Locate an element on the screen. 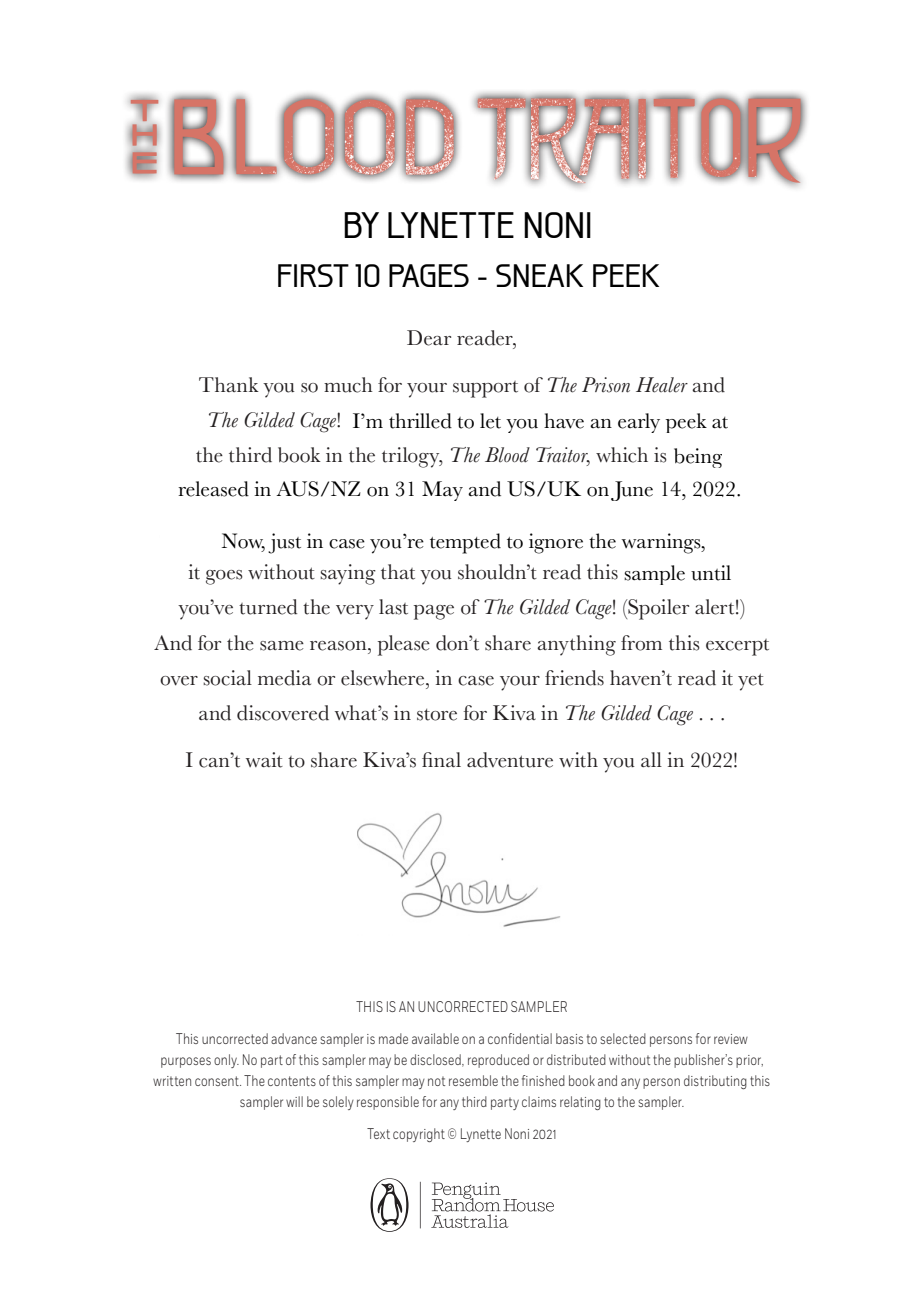 The image size is (924, 1308). Kiva is located at coordinates (514, 713).
